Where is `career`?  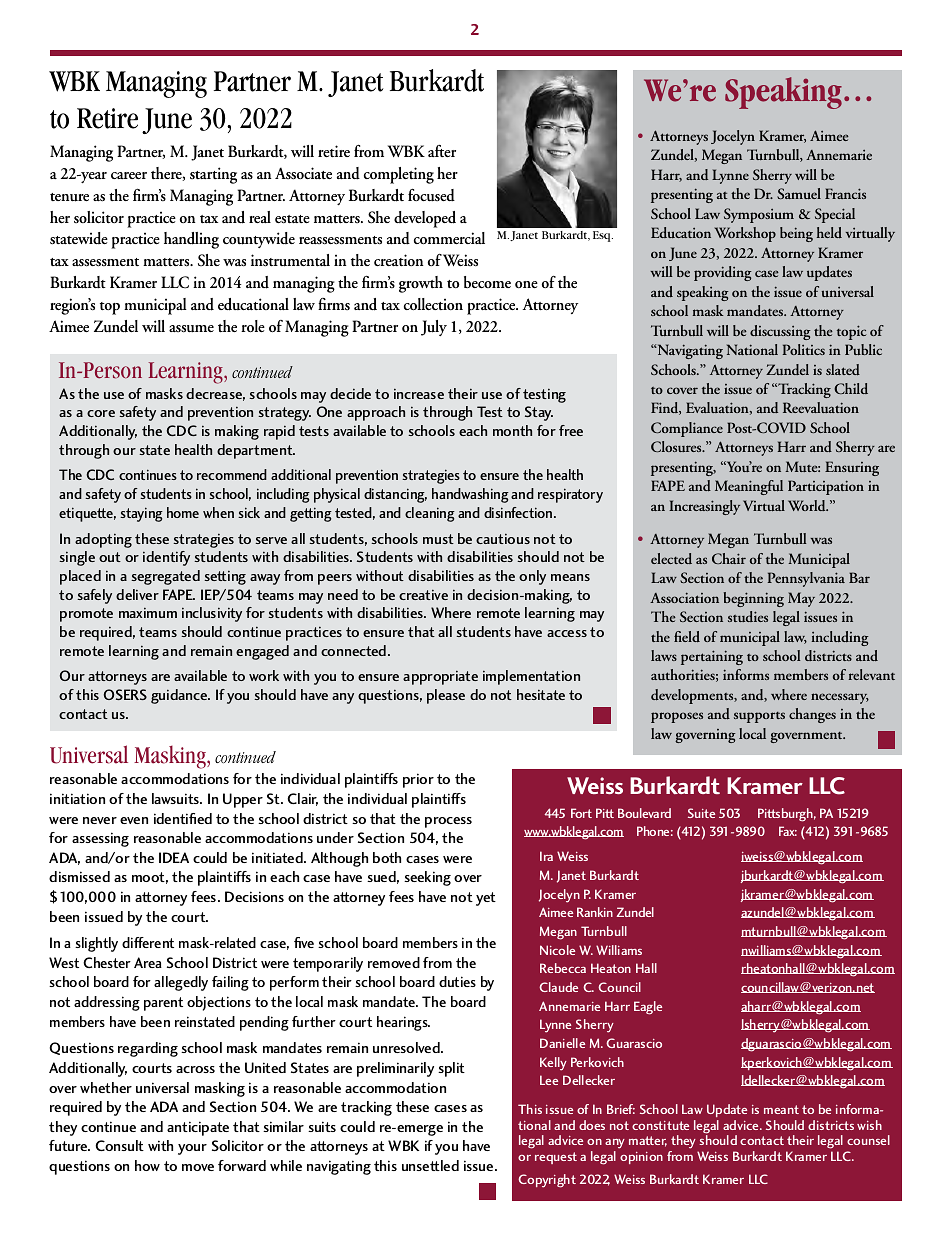 career is located at coordinates (129, 175).
